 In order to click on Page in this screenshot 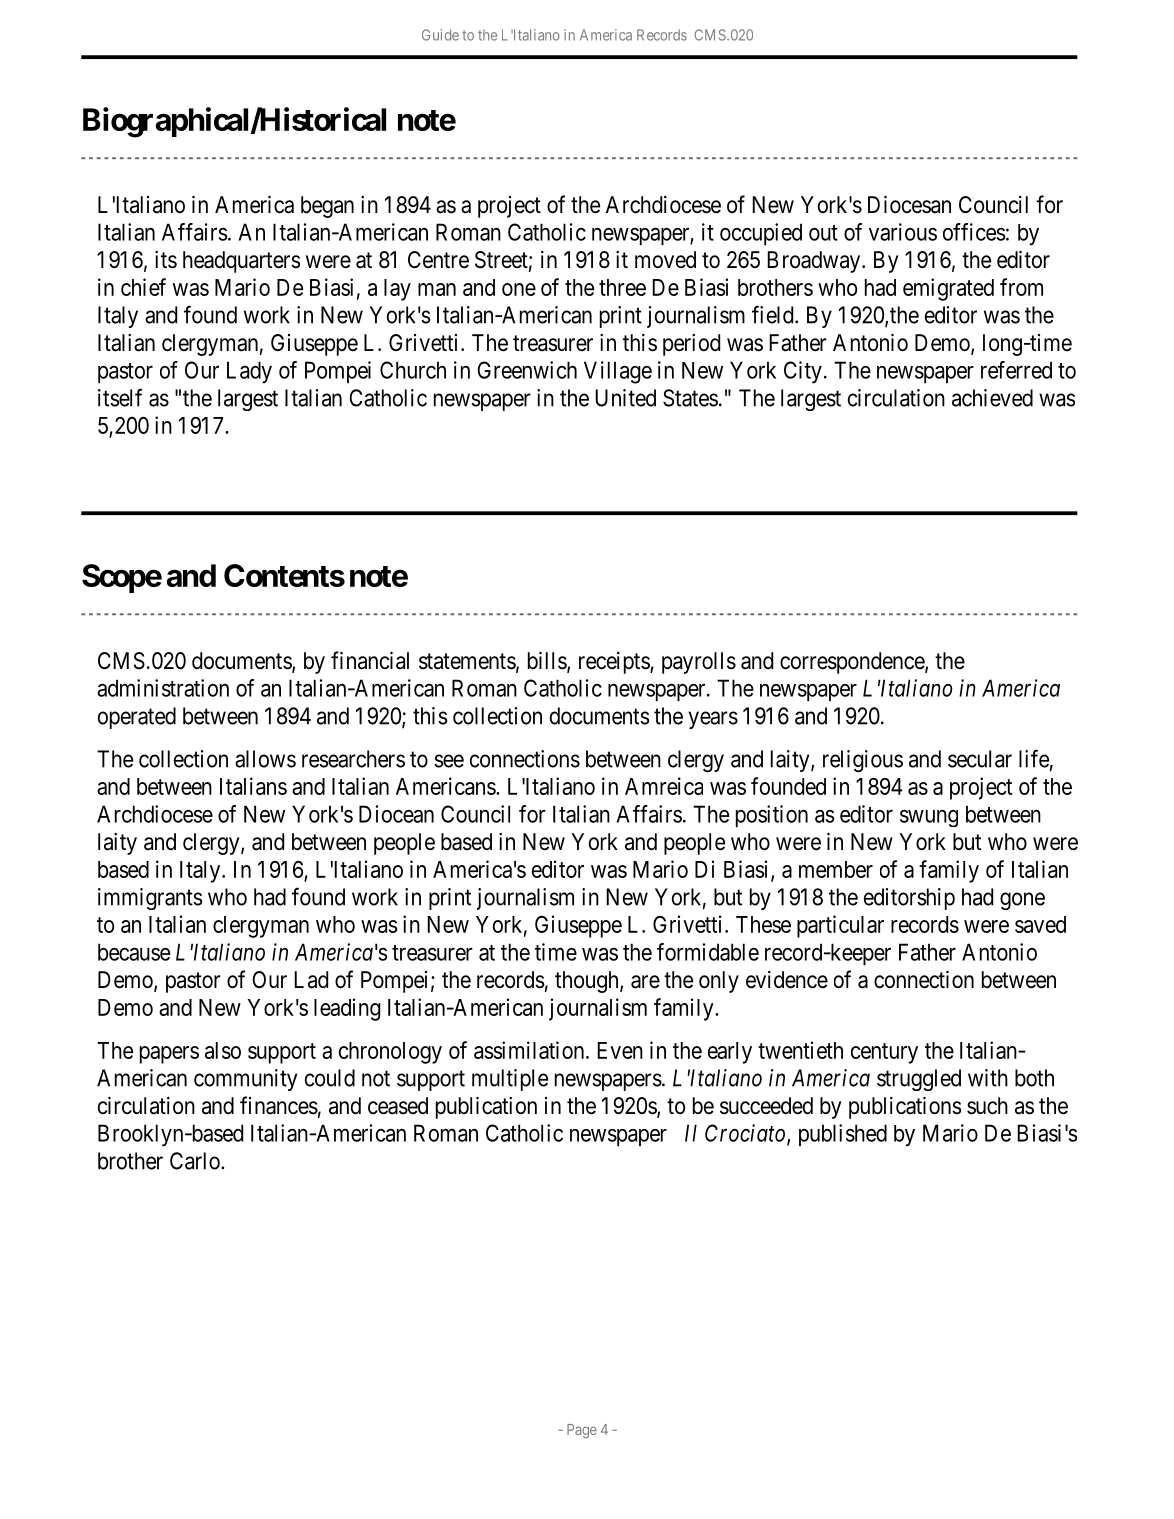, I will do `click(582, 1431)`.
